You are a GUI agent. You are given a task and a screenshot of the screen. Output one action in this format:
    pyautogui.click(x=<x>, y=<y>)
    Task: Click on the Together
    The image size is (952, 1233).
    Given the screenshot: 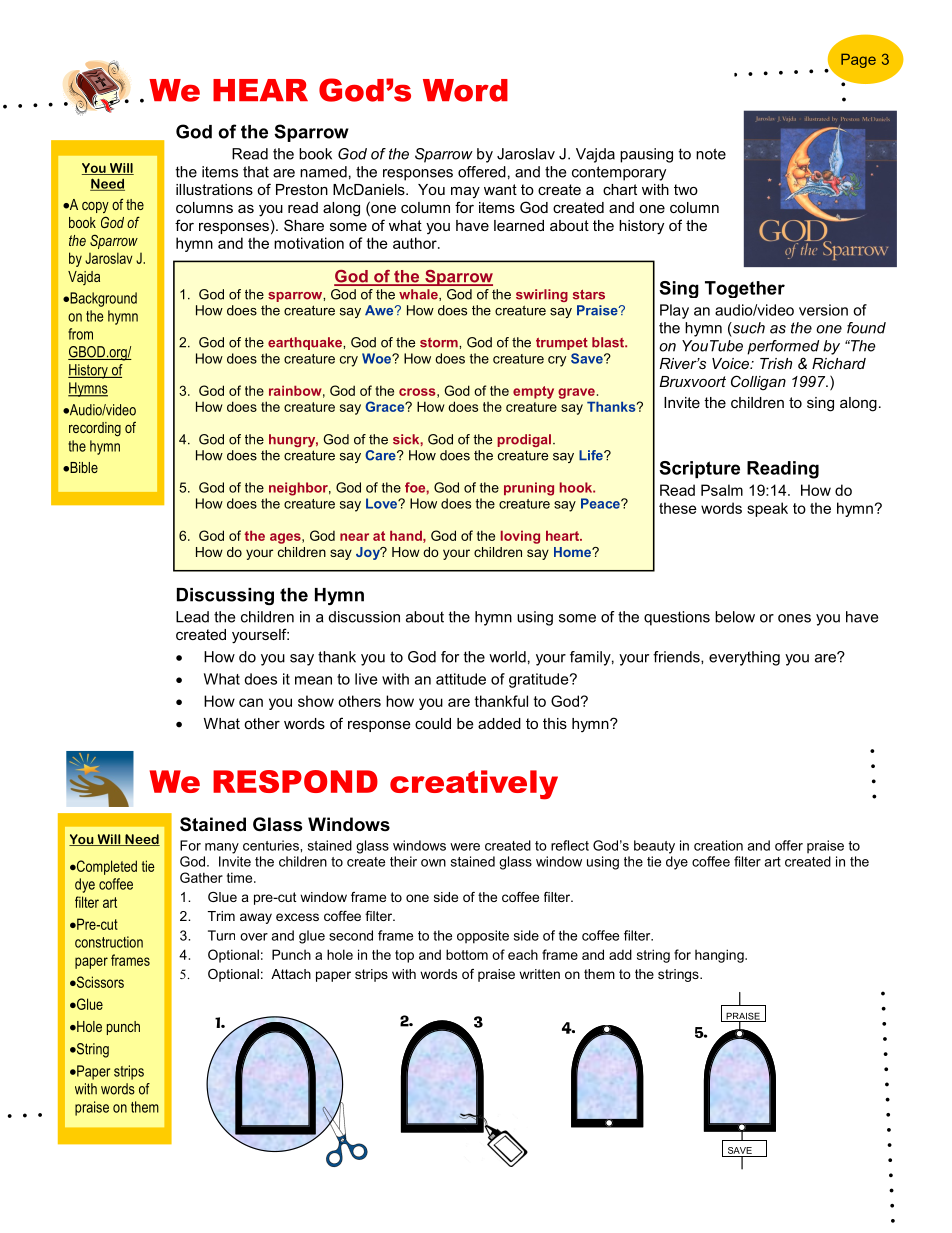 What is the action you would take?
    pyautogui.click(x=745, y=289)
